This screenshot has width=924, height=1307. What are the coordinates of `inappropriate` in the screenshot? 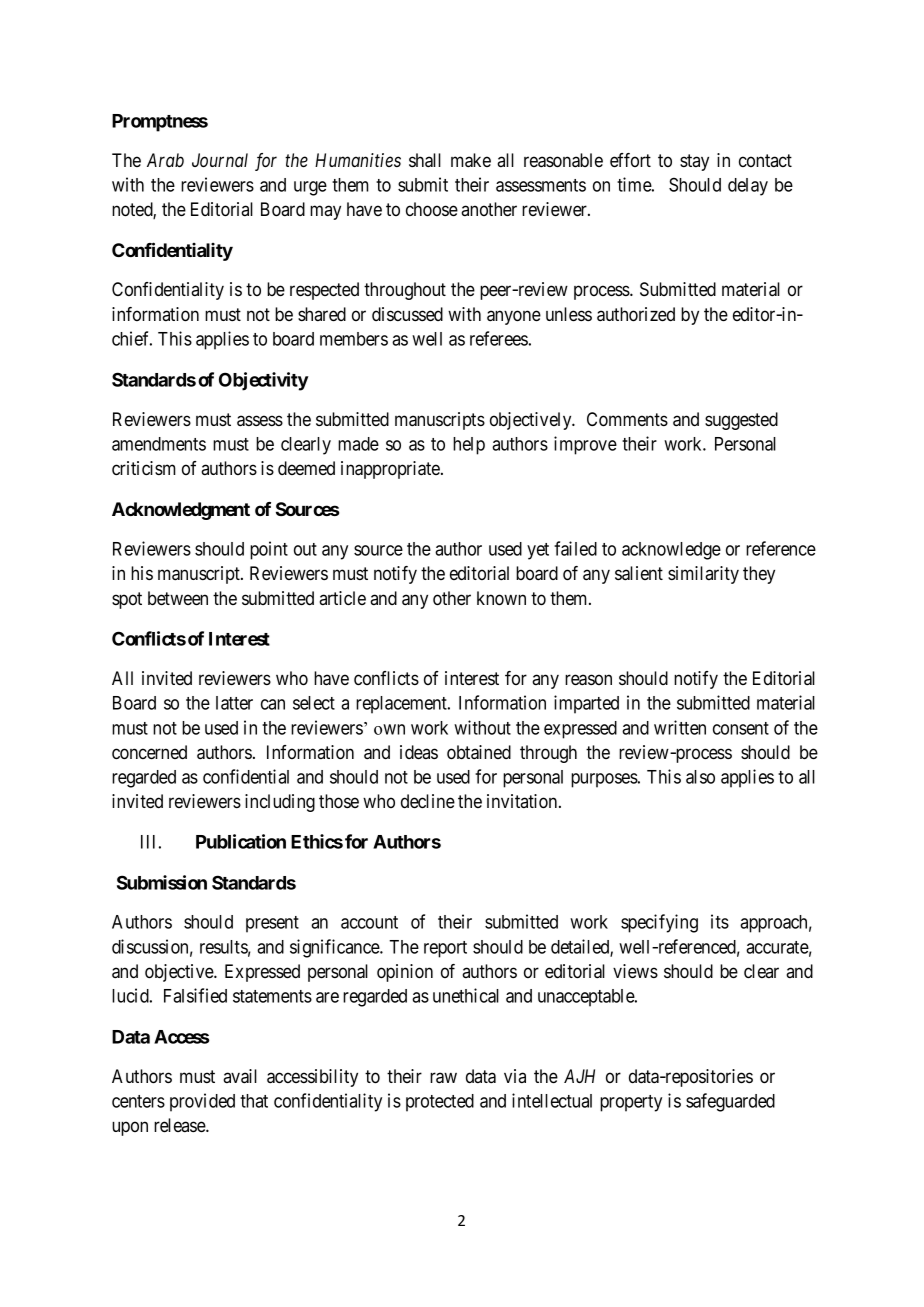 It's located at (391, 470).
